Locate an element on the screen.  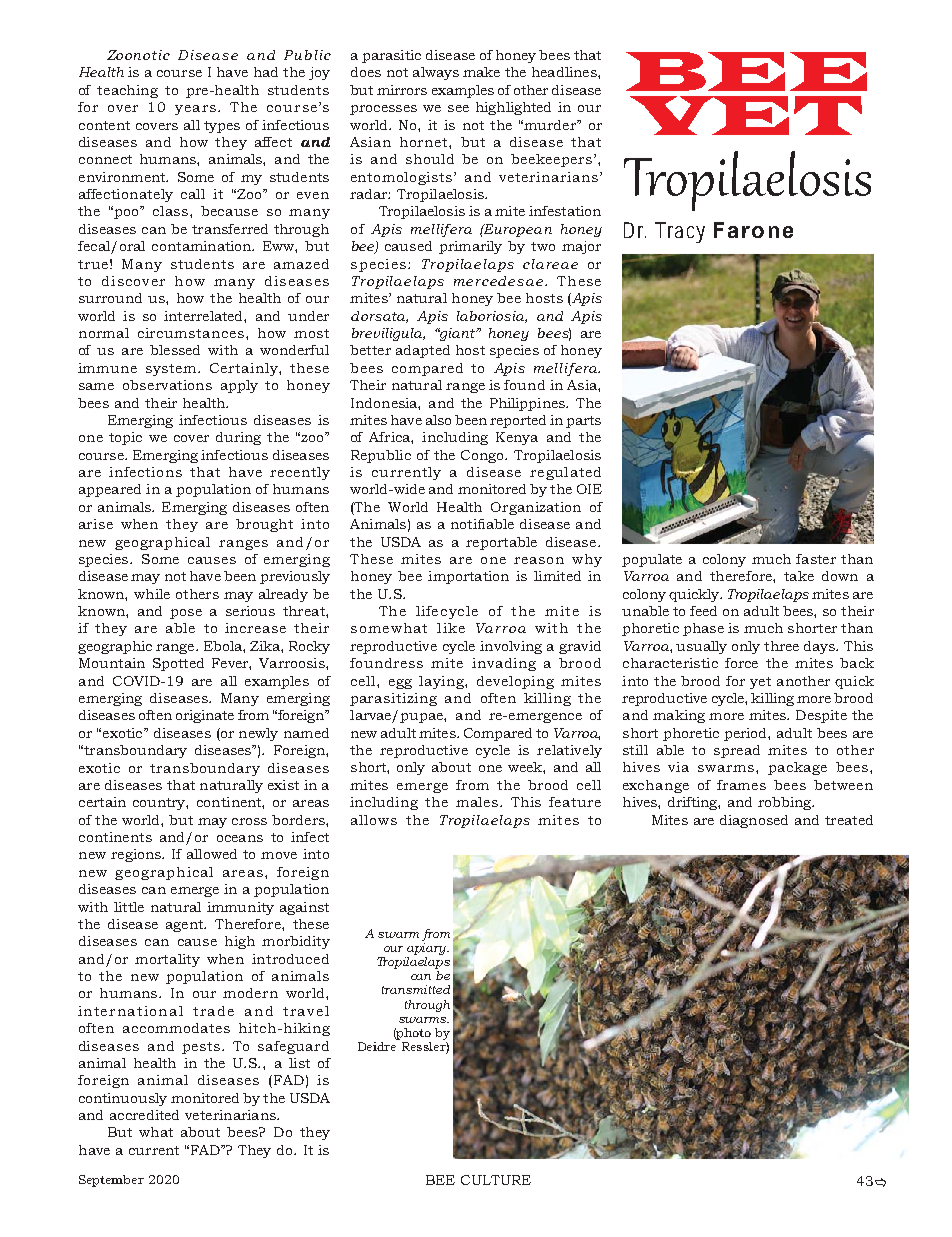
cross is located at coordinates (249, 821).
